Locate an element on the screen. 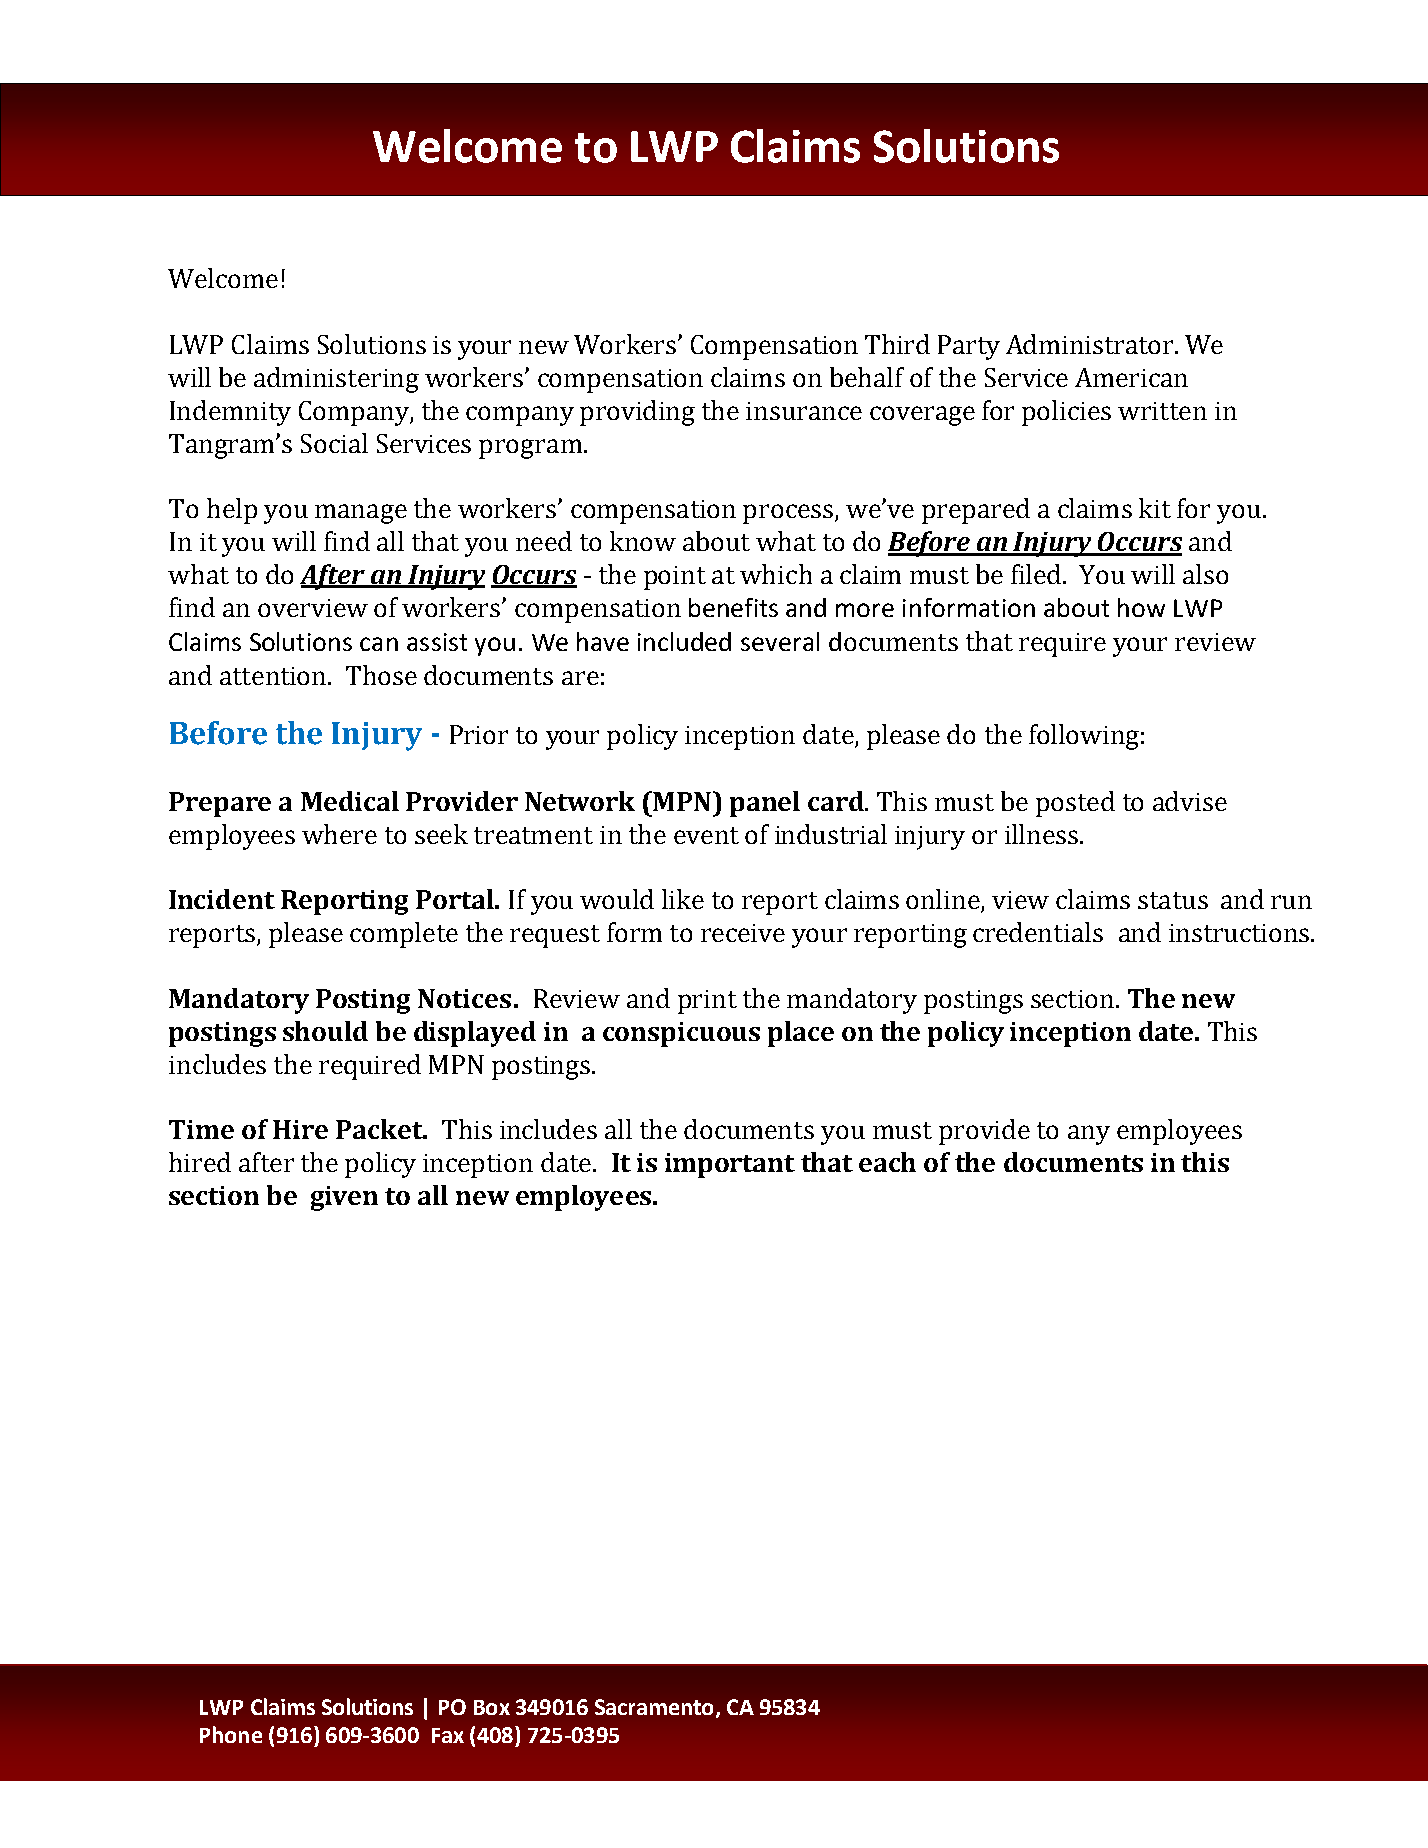  insurance is located at coordinates (804, 411).
